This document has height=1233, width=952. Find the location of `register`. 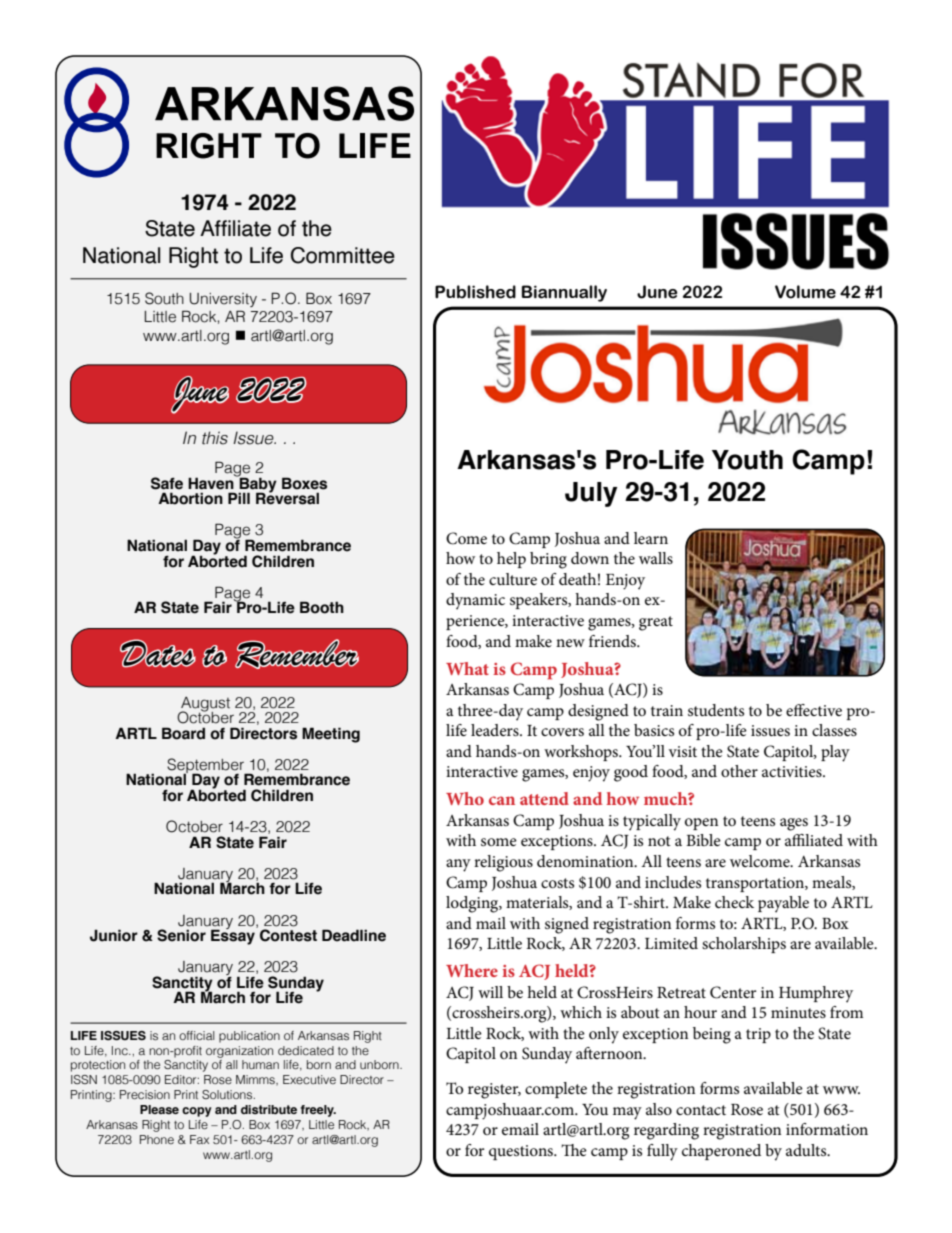

register is located at coordinates (494, 1091).
